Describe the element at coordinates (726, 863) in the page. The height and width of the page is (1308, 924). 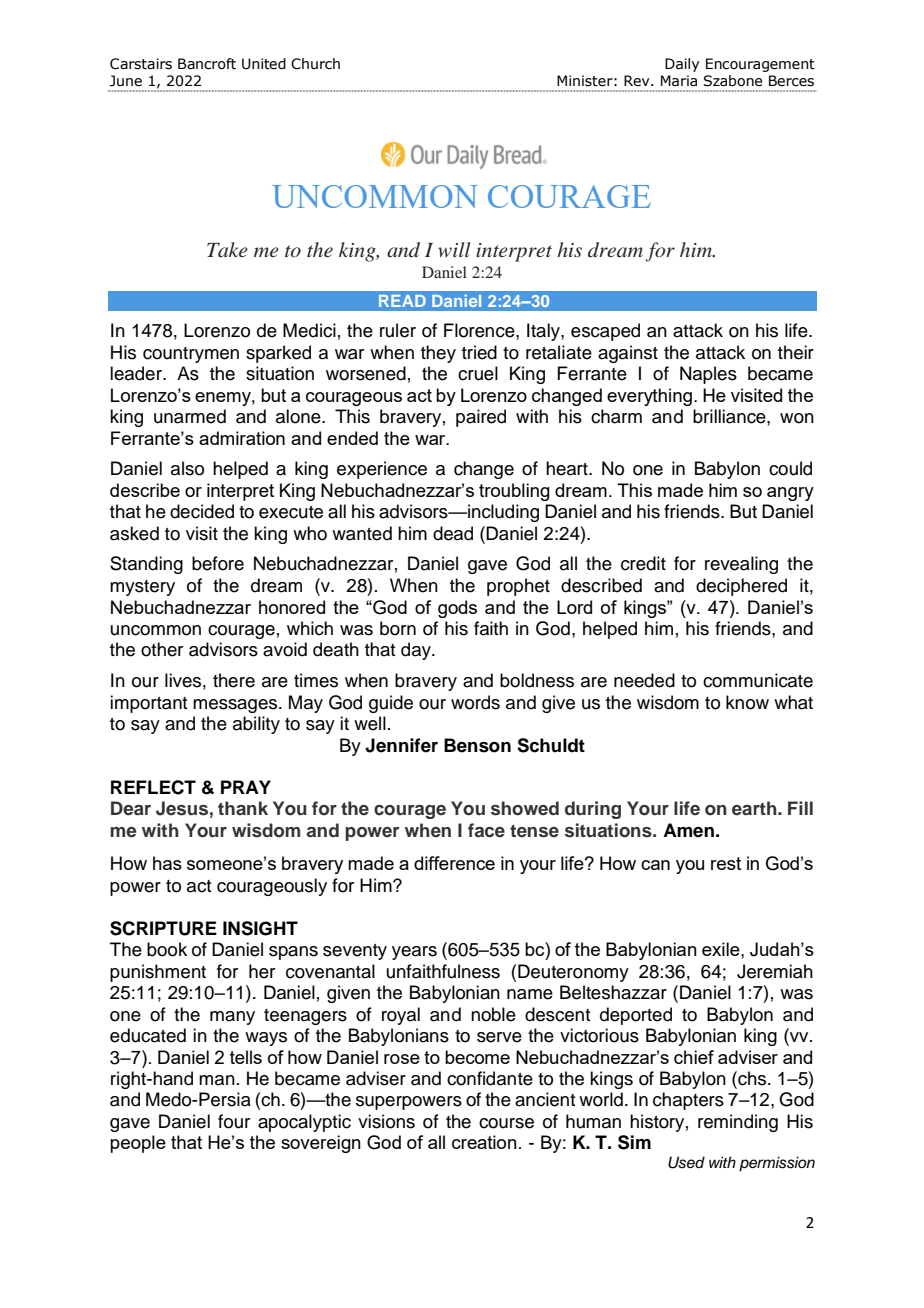
I see `rest` at that location.
